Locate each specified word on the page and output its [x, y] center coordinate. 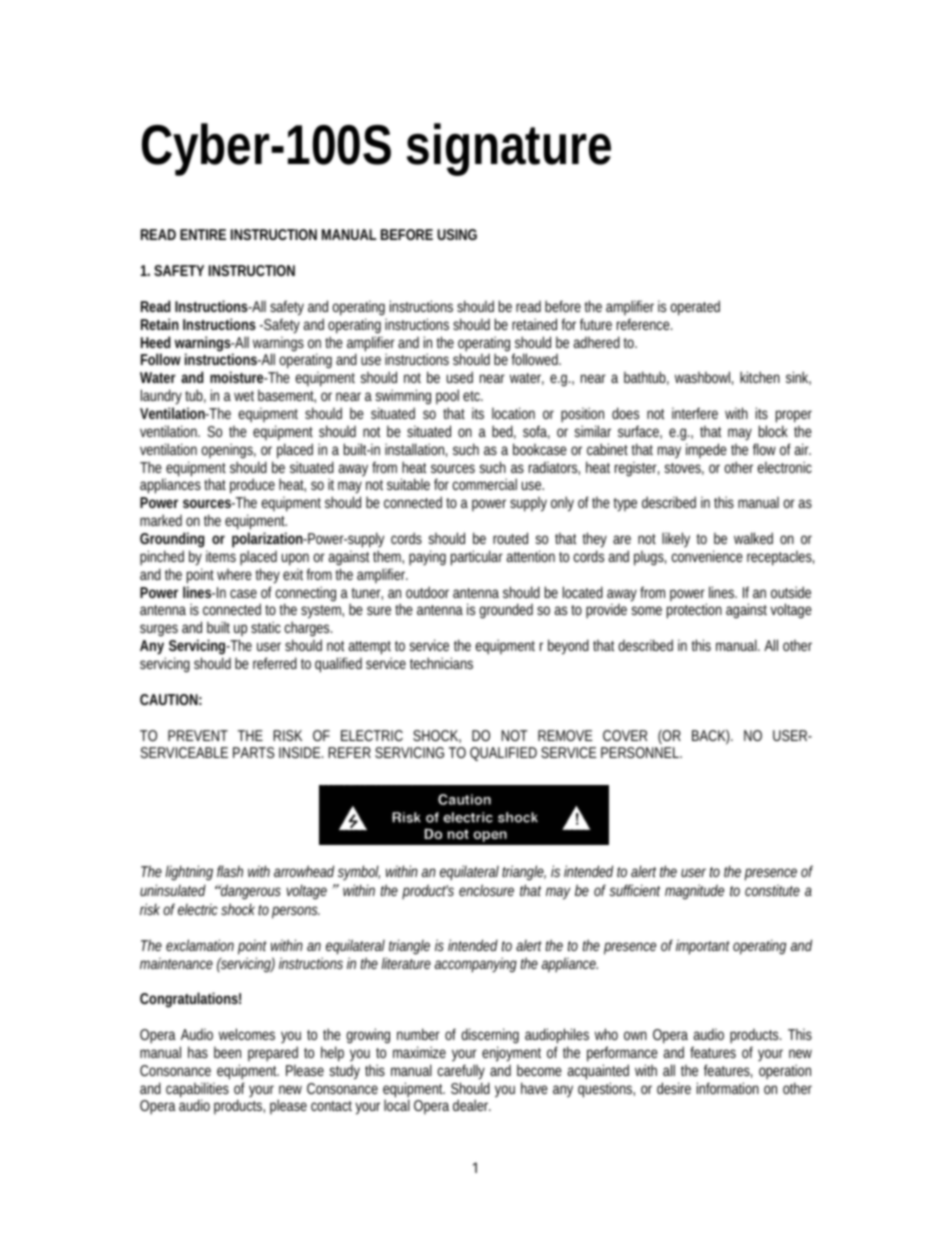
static [266, 627]
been [227, 1052]
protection [694, 611]
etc [473, 396]
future [596, 324]
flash [230, 871]
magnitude [694, 891]
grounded [506, 611]
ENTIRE [203, 234]
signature [509, 149]
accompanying [476, 965]
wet [244, 396]
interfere [695, 413]
